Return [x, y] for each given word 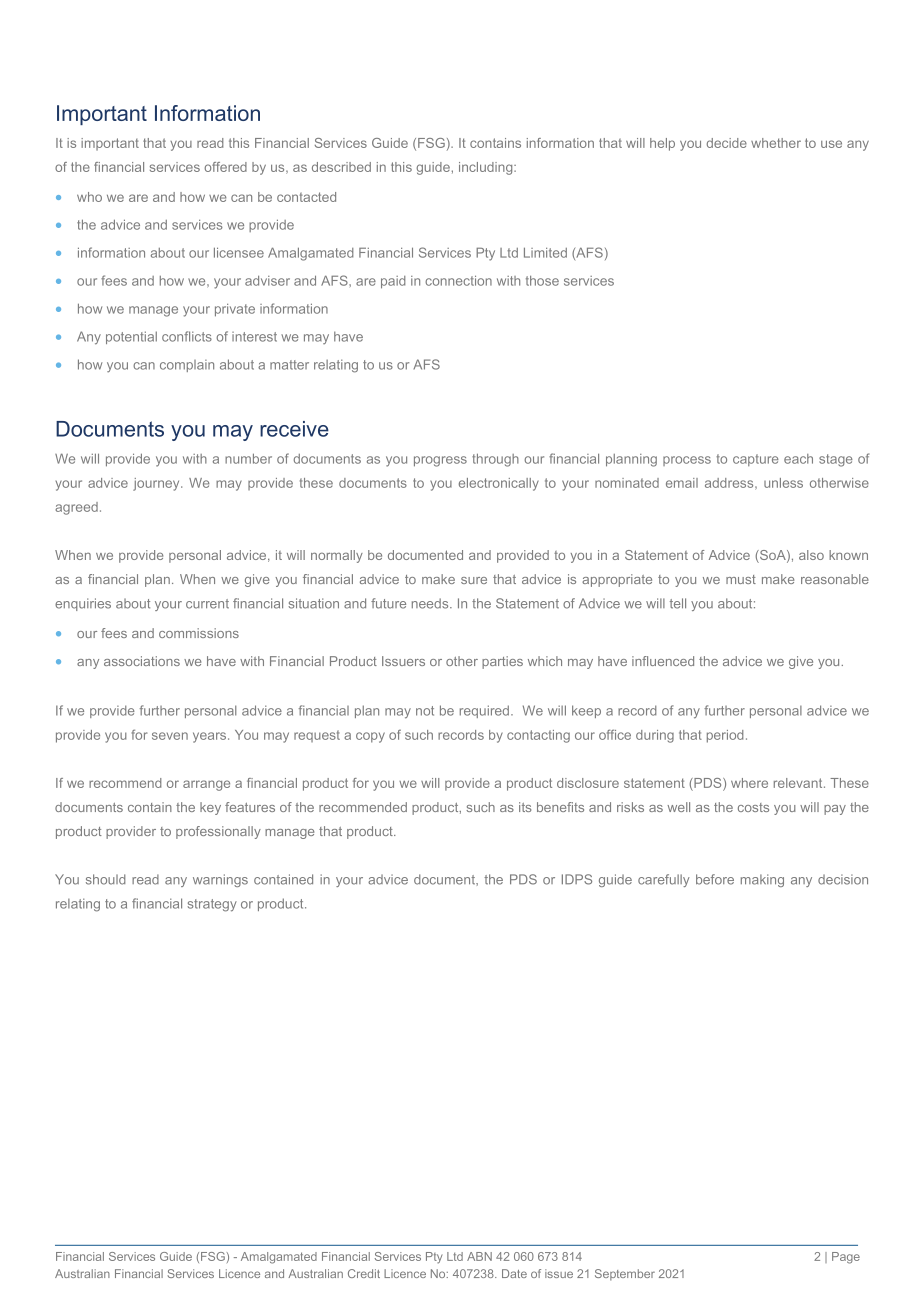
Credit [364, 1273]
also [811, 555]
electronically [499, 484]
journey [157, 484]
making [762, 880]
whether [776, 143]
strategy [212, 905]
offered [225, 167]
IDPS [577, 879]
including [487, 168]
